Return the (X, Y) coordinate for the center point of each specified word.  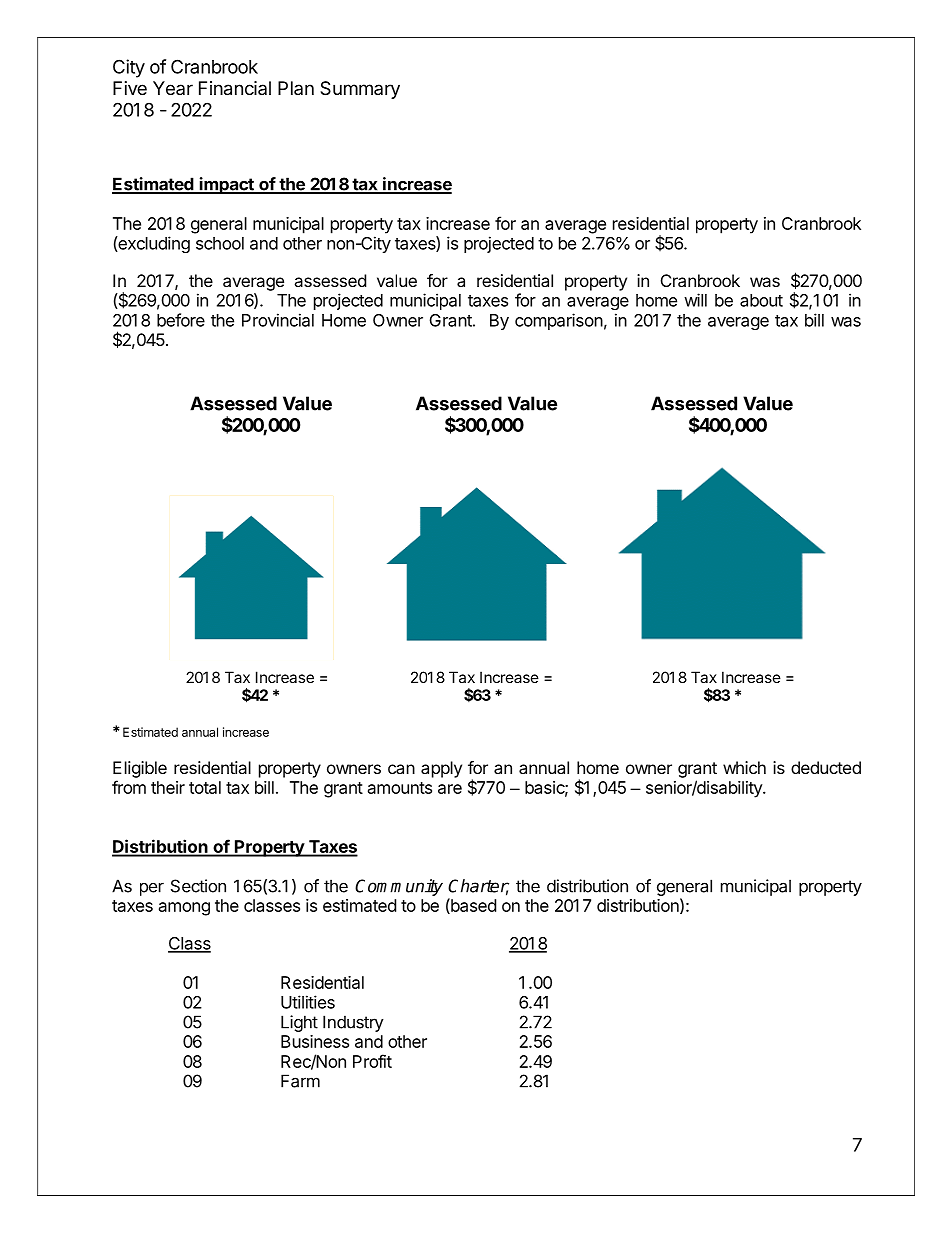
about (761, 300)
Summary (360, 90)
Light (299, 1023)
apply (441, 769)
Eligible (140, 769)
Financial (235, 88)
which (744, 767)
